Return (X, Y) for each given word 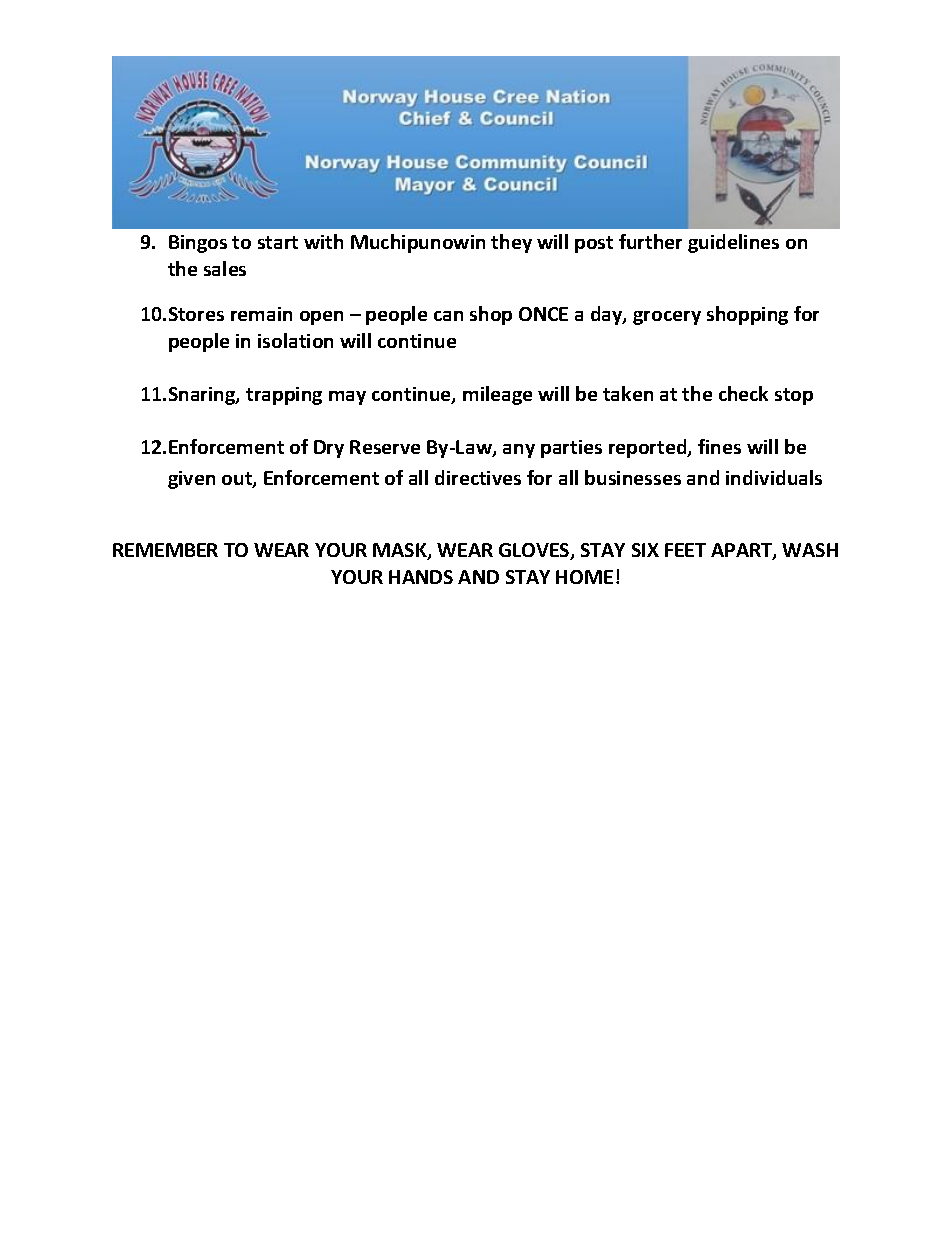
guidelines (733, 243)
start (278, 242)
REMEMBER (165, 550)
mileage (497, 395)
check (743, 393)
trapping (284, 396)
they (511, 243)
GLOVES (535, 551)
